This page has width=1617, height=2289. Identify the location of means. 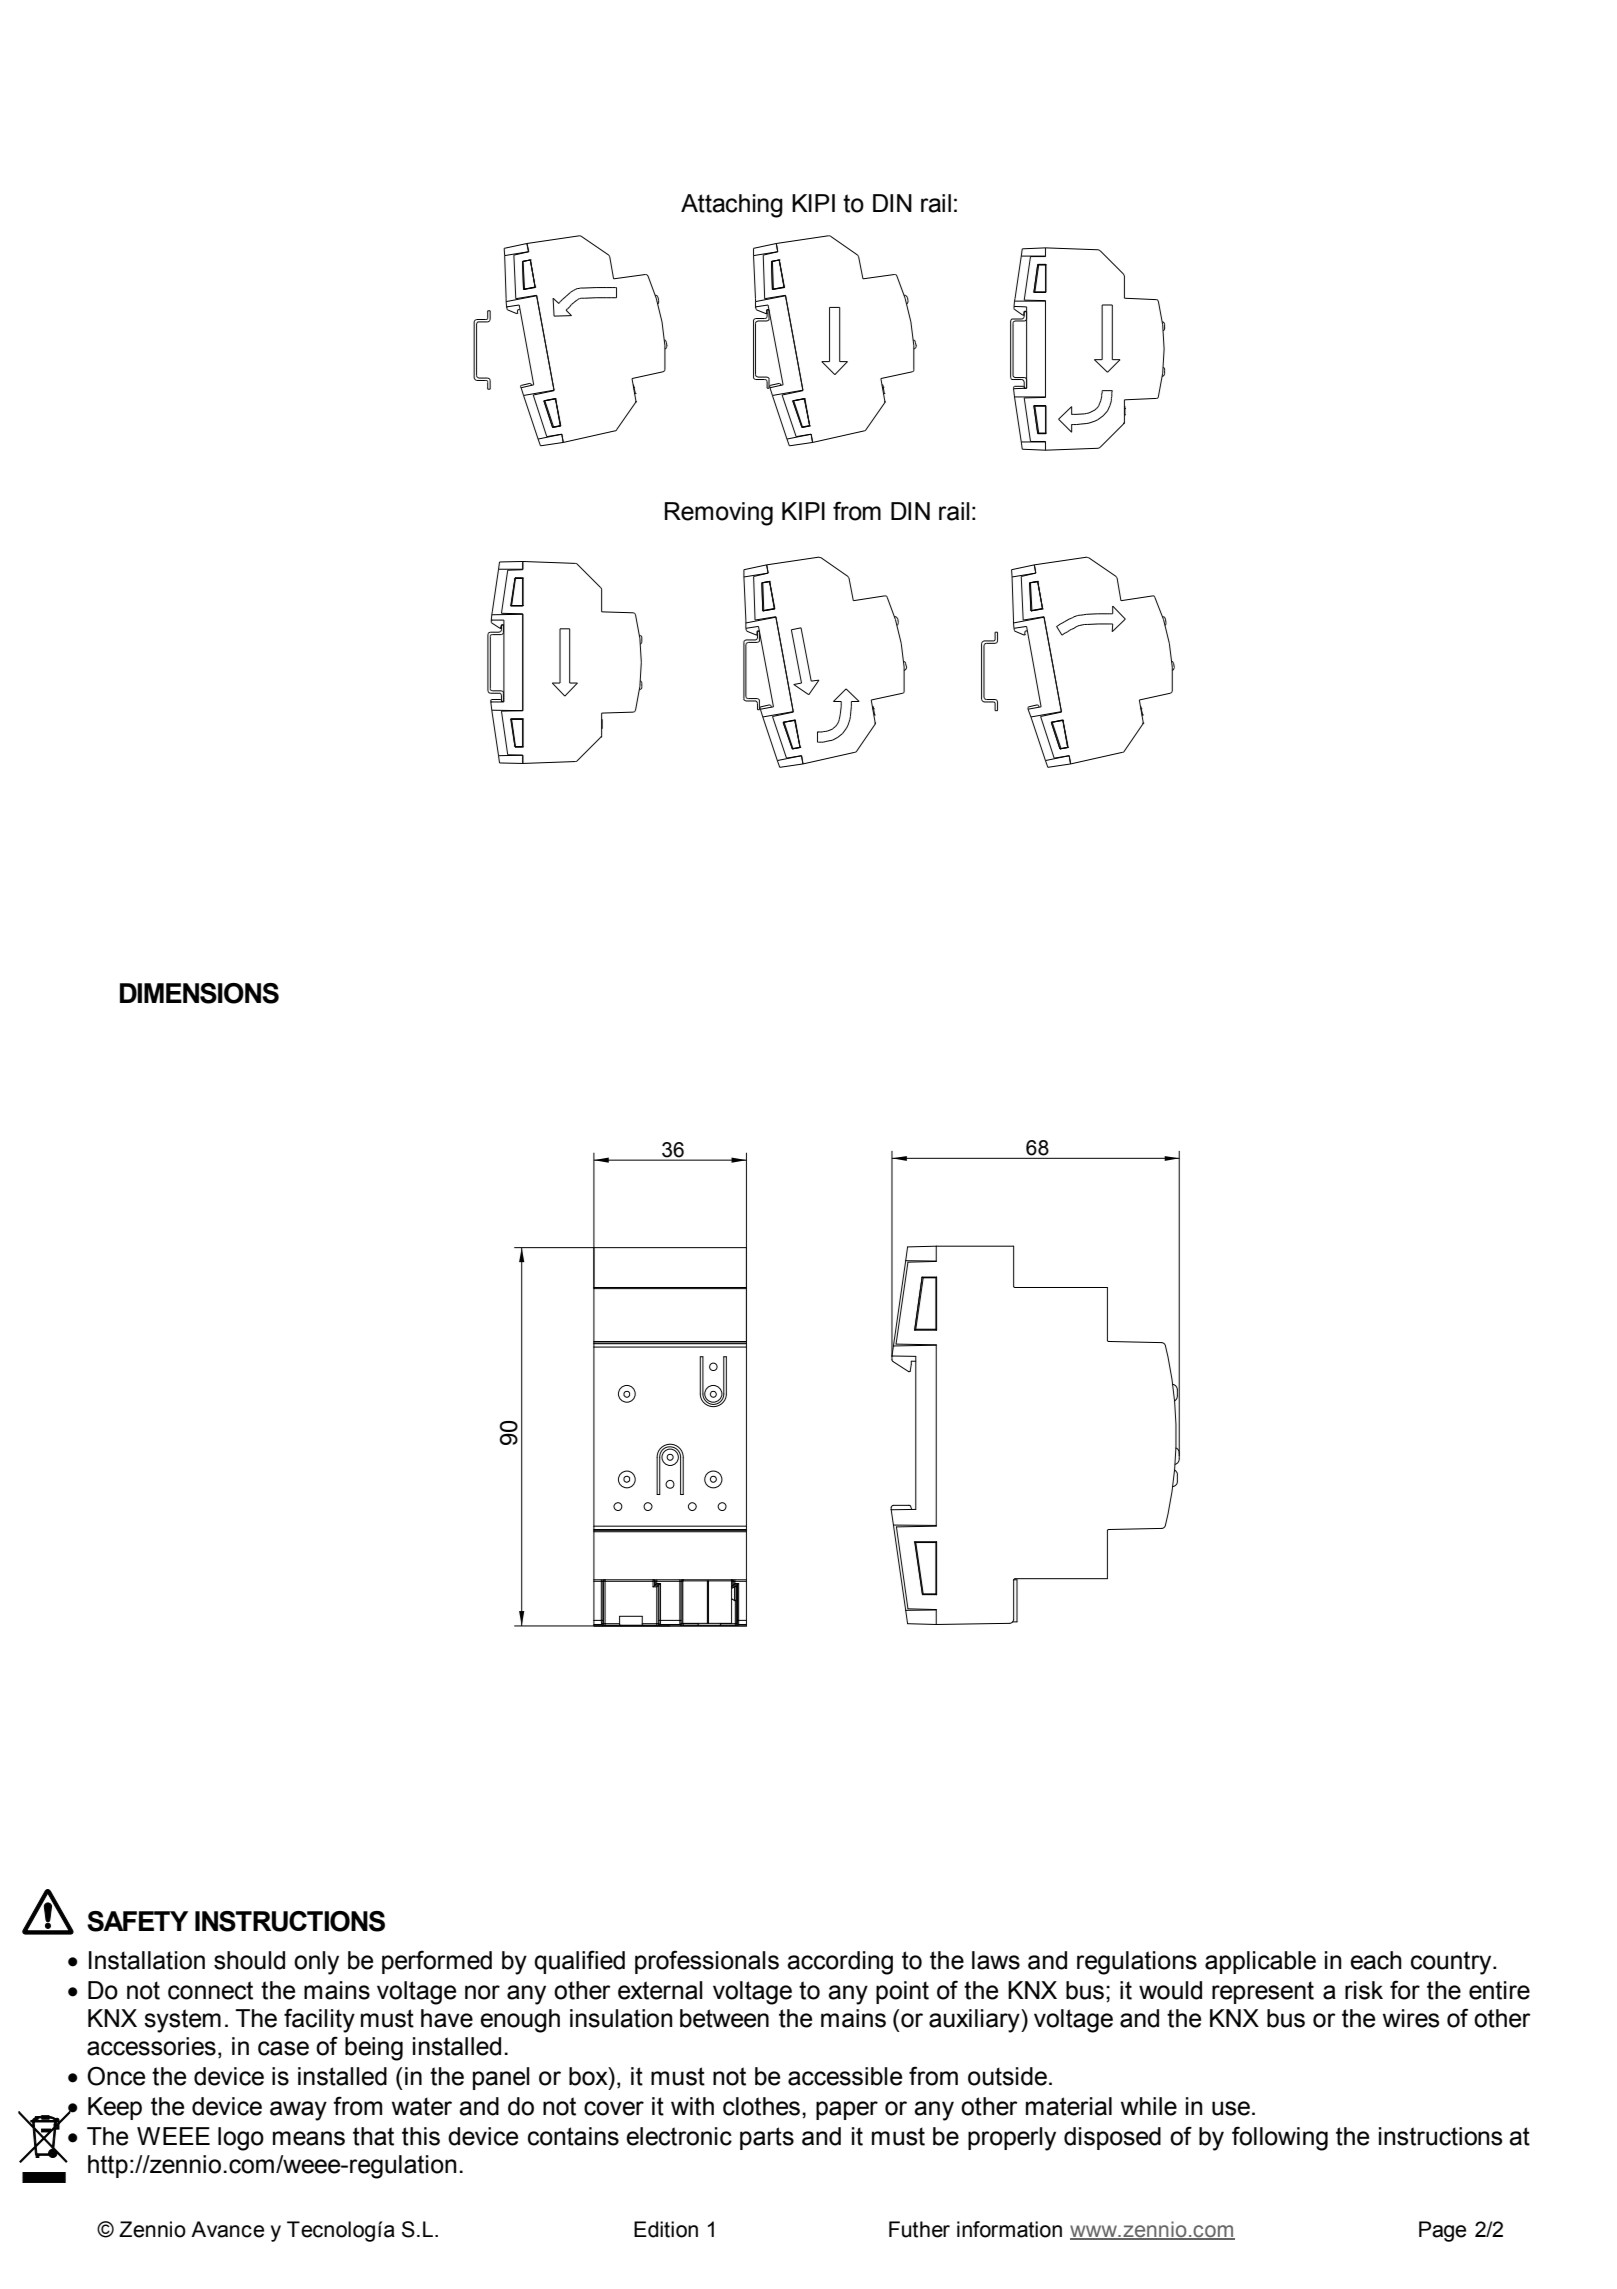
(309, 2138).
